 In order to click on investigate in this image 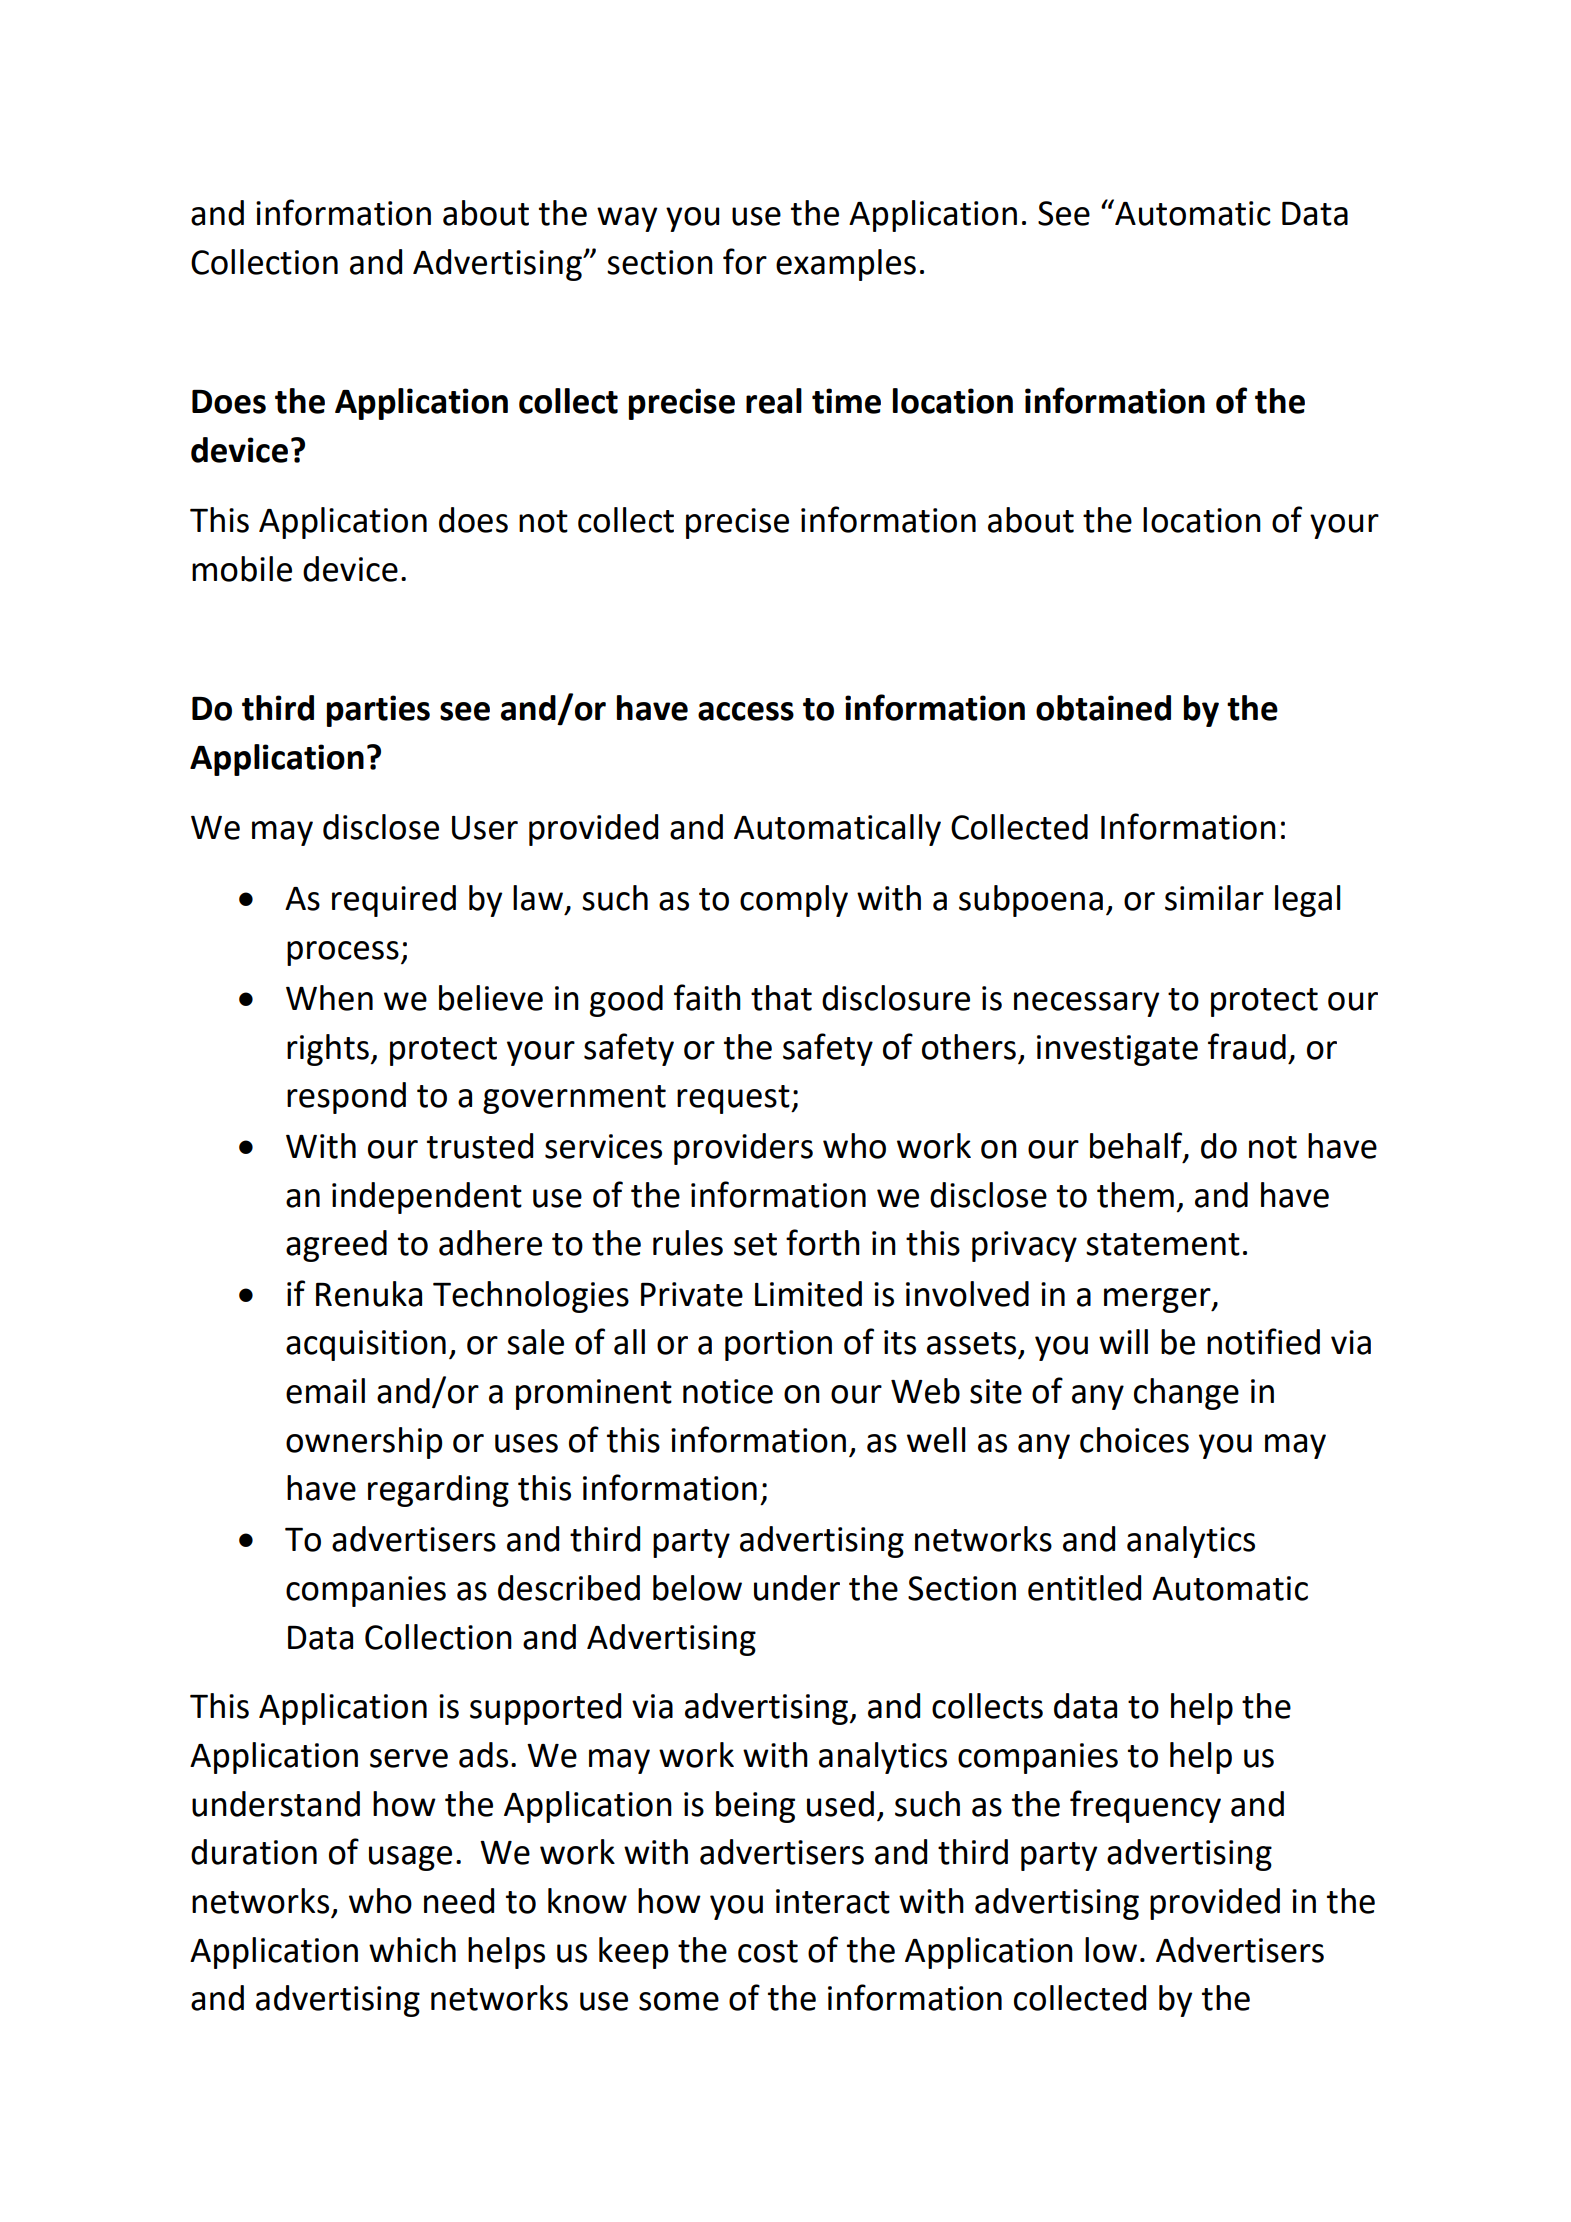, I will do `click(1117, 1050)`.
